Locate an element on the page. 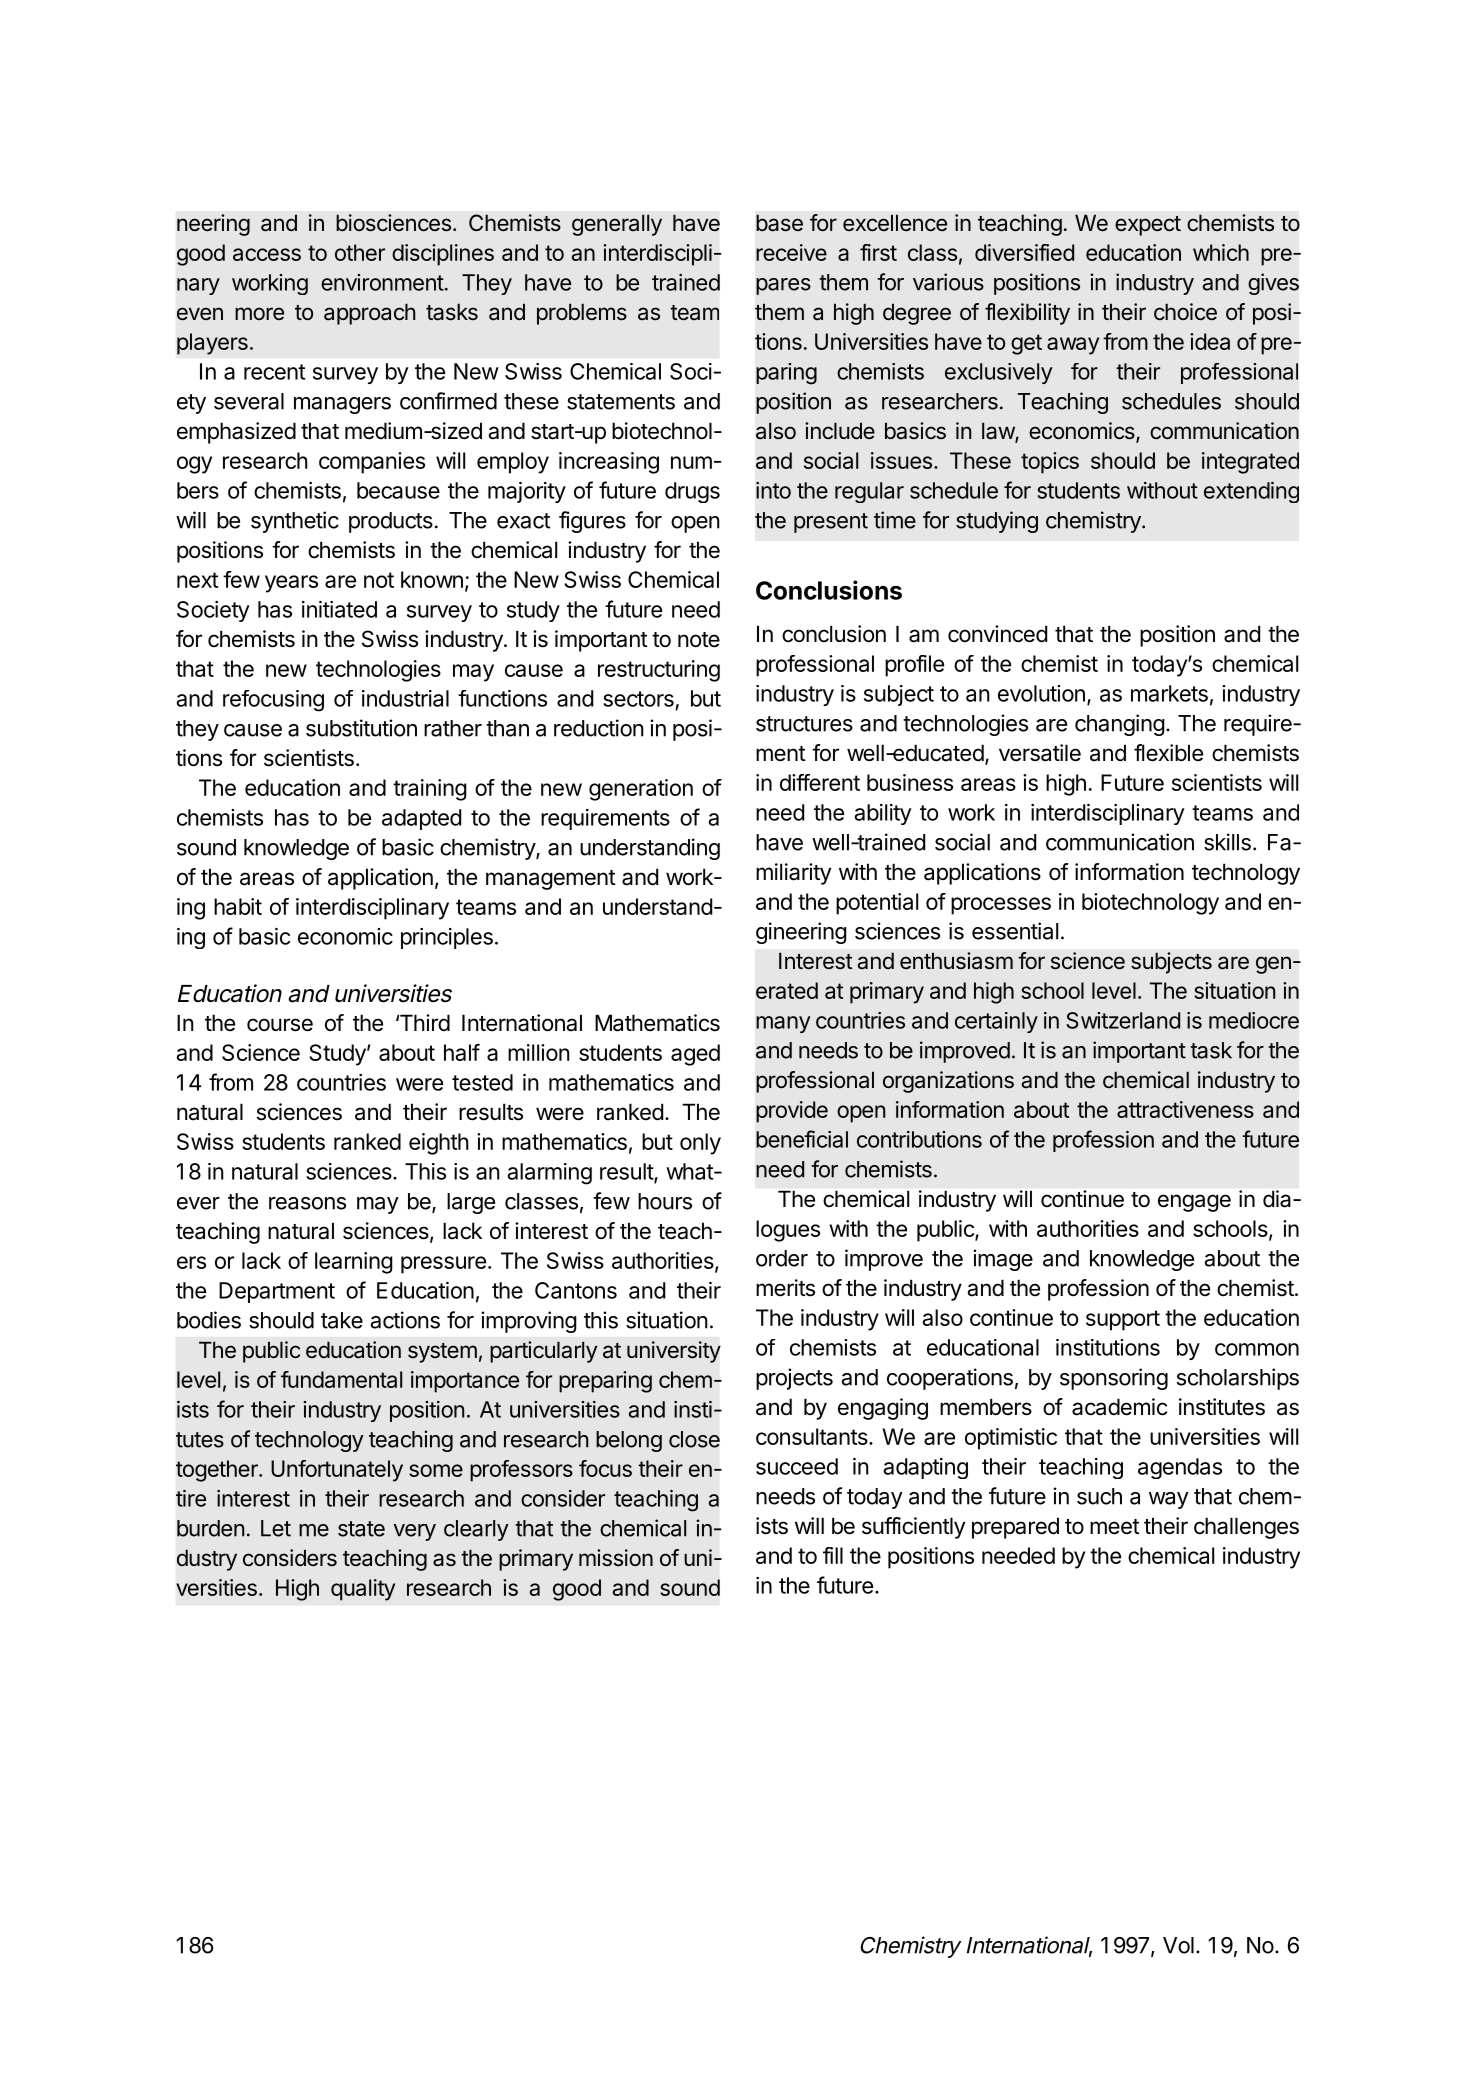 Image resolution: width=1474 pixels, height=2086 pixels. receive is located at coordinates (791, 252).
